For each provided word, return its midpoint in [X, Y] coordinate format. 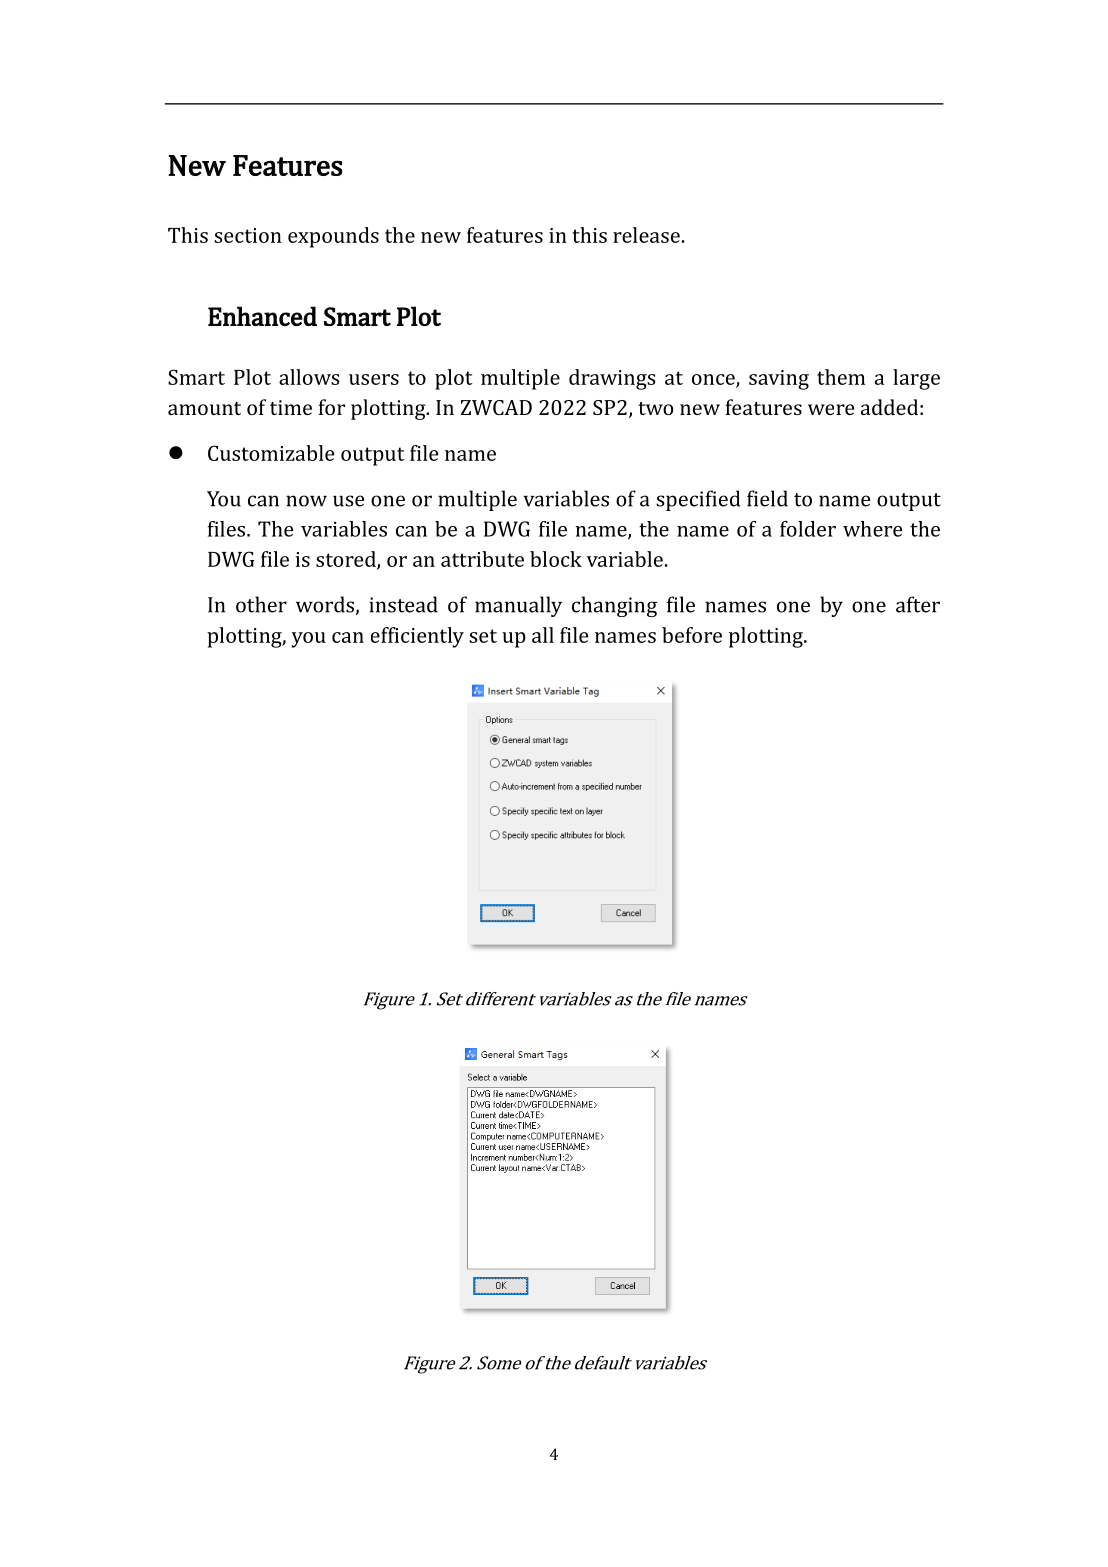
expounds [333, 237]
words [326, 605]
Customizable [271, 453]
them [841, 377]
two [655, 408]
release [646, 235]
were [831, 409]
